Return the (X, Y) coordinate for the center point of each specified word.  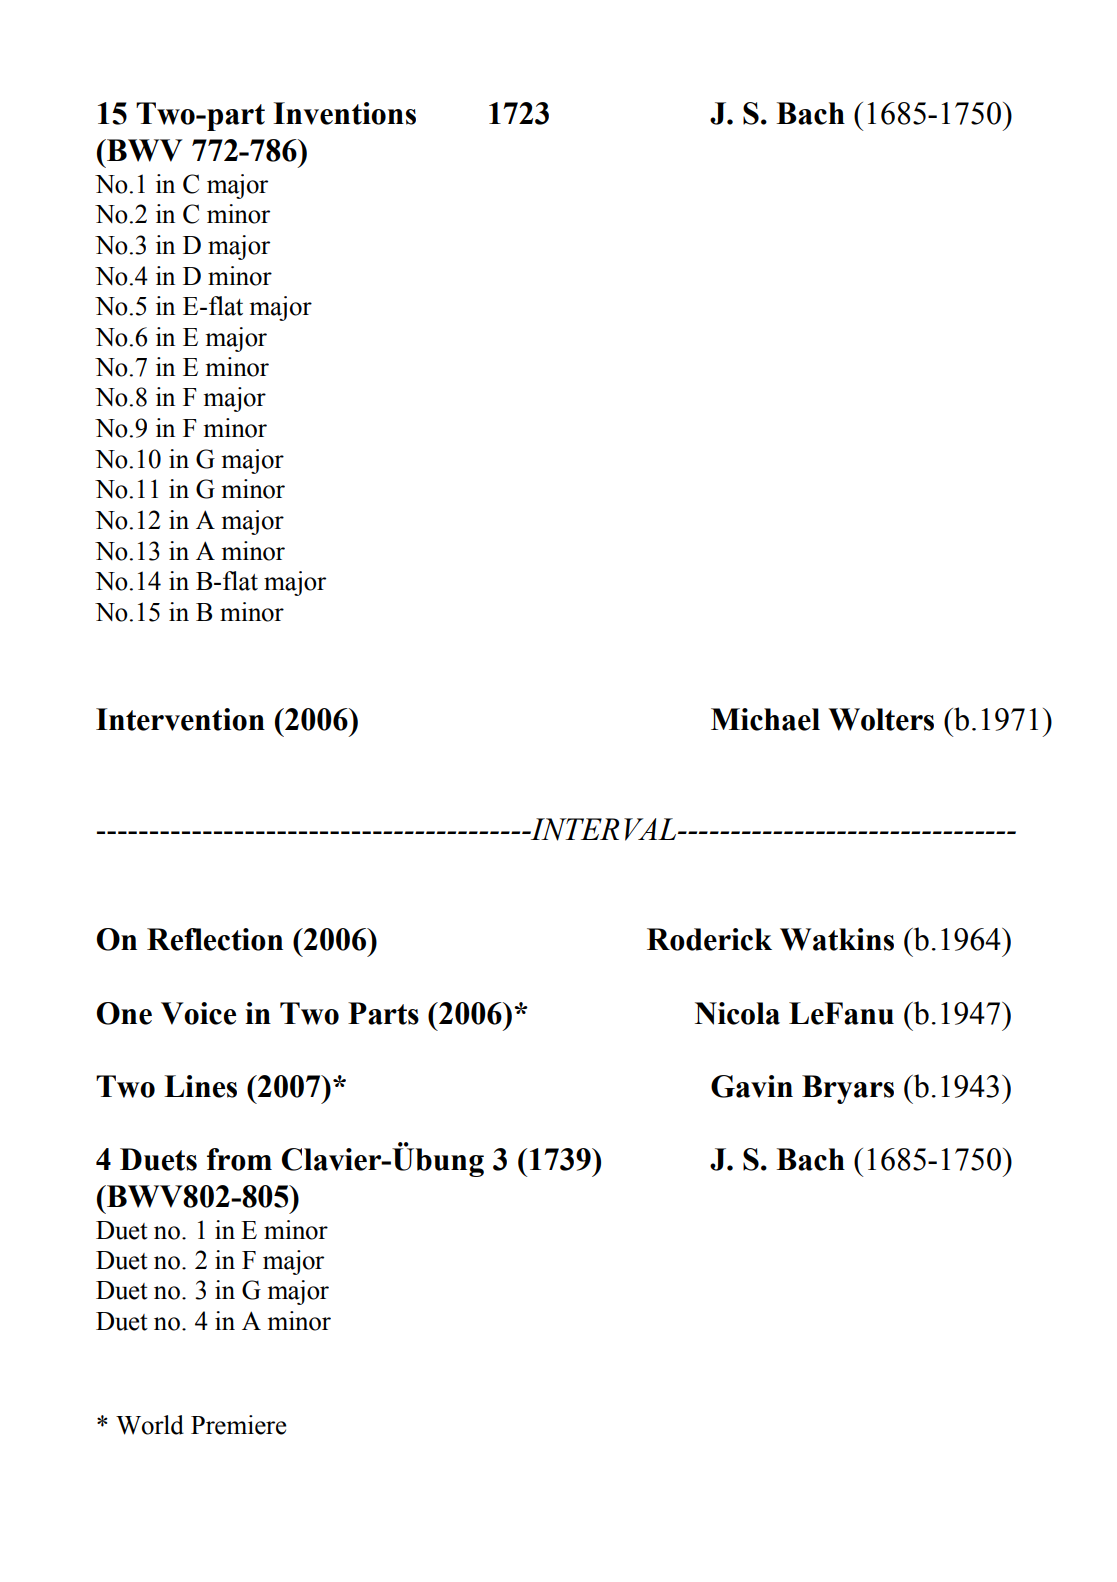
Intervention (180, 719)
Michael (765, 719)
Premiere (238, 1425)
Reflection (215, 939)
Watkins (837, 939)
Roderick (709, 939)
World (150, 1425)
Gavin (752, 1086)
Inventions (344, 113)
